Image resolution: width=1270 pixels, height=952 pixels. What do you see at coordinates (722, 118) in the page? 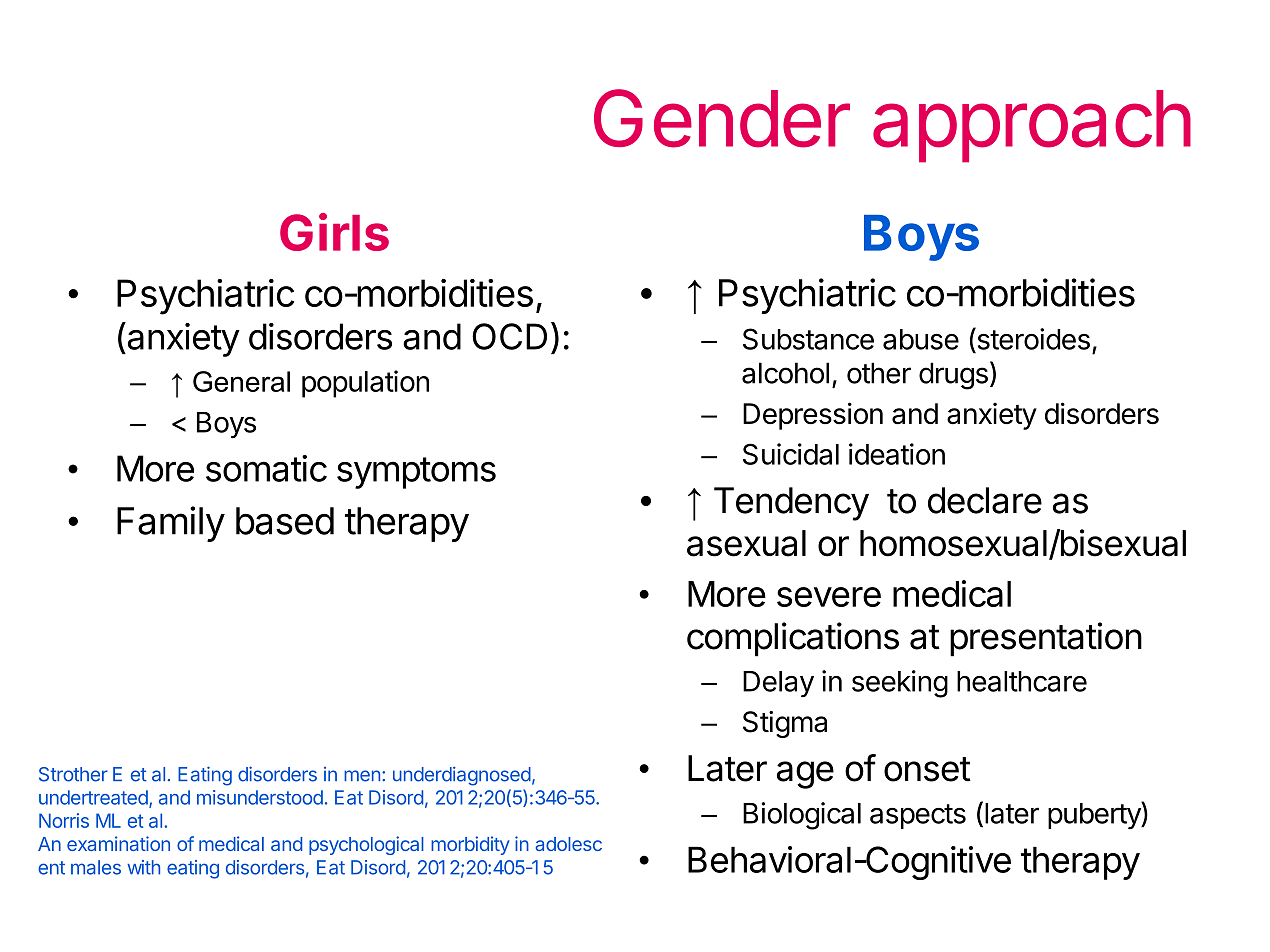
I see `Gender` at bounding box center [722, 118].
